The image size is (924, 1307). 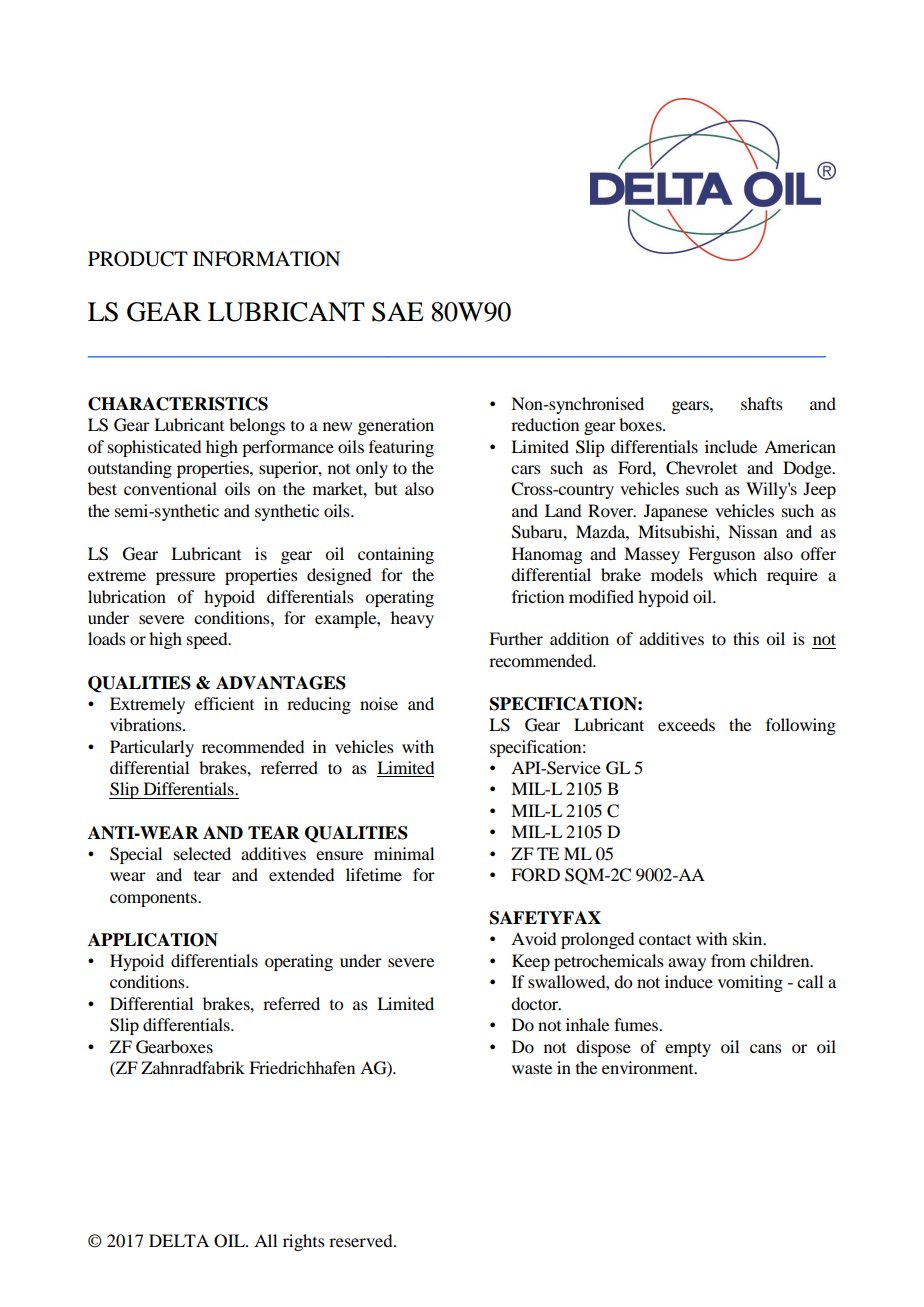 I want to click on APPLICATION, so click(x=153, y=940).
